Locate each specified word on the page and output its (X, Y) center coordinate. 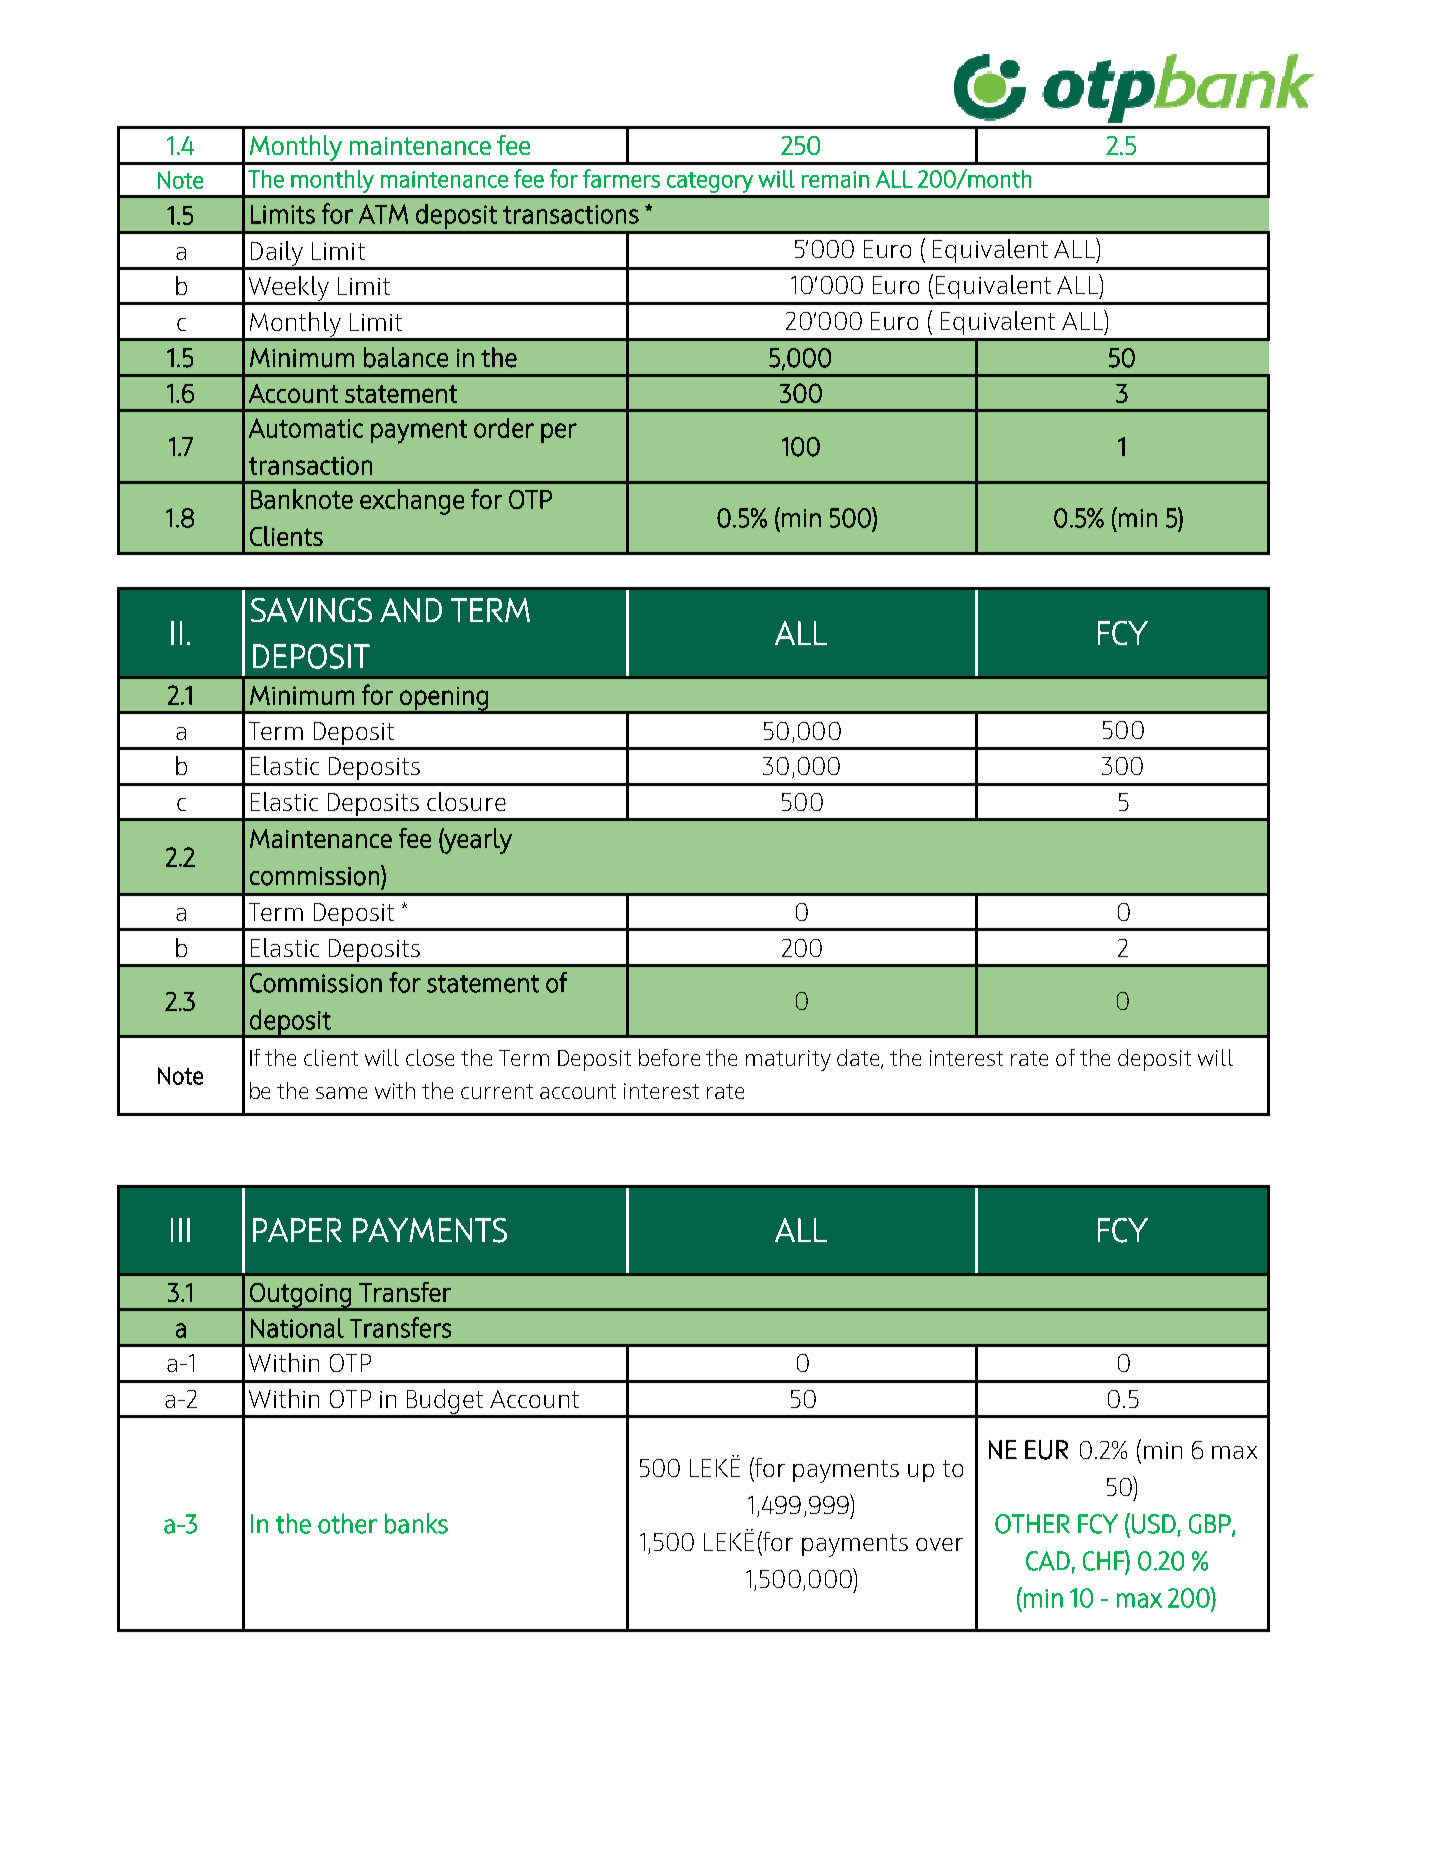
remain (835, 179)
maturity (788, 1060)
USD (1155, 1525)
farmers (621, 178)
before (669, 1057)
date (859, 1059)
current (497, 1091)
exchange (412, 502)
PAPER (297, 1230)
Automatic (306, 428)
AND (411, 610)
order (504, 428)
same (341, 1093)
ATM (383, 214)
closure (466, 801)
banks (416, 1523)
